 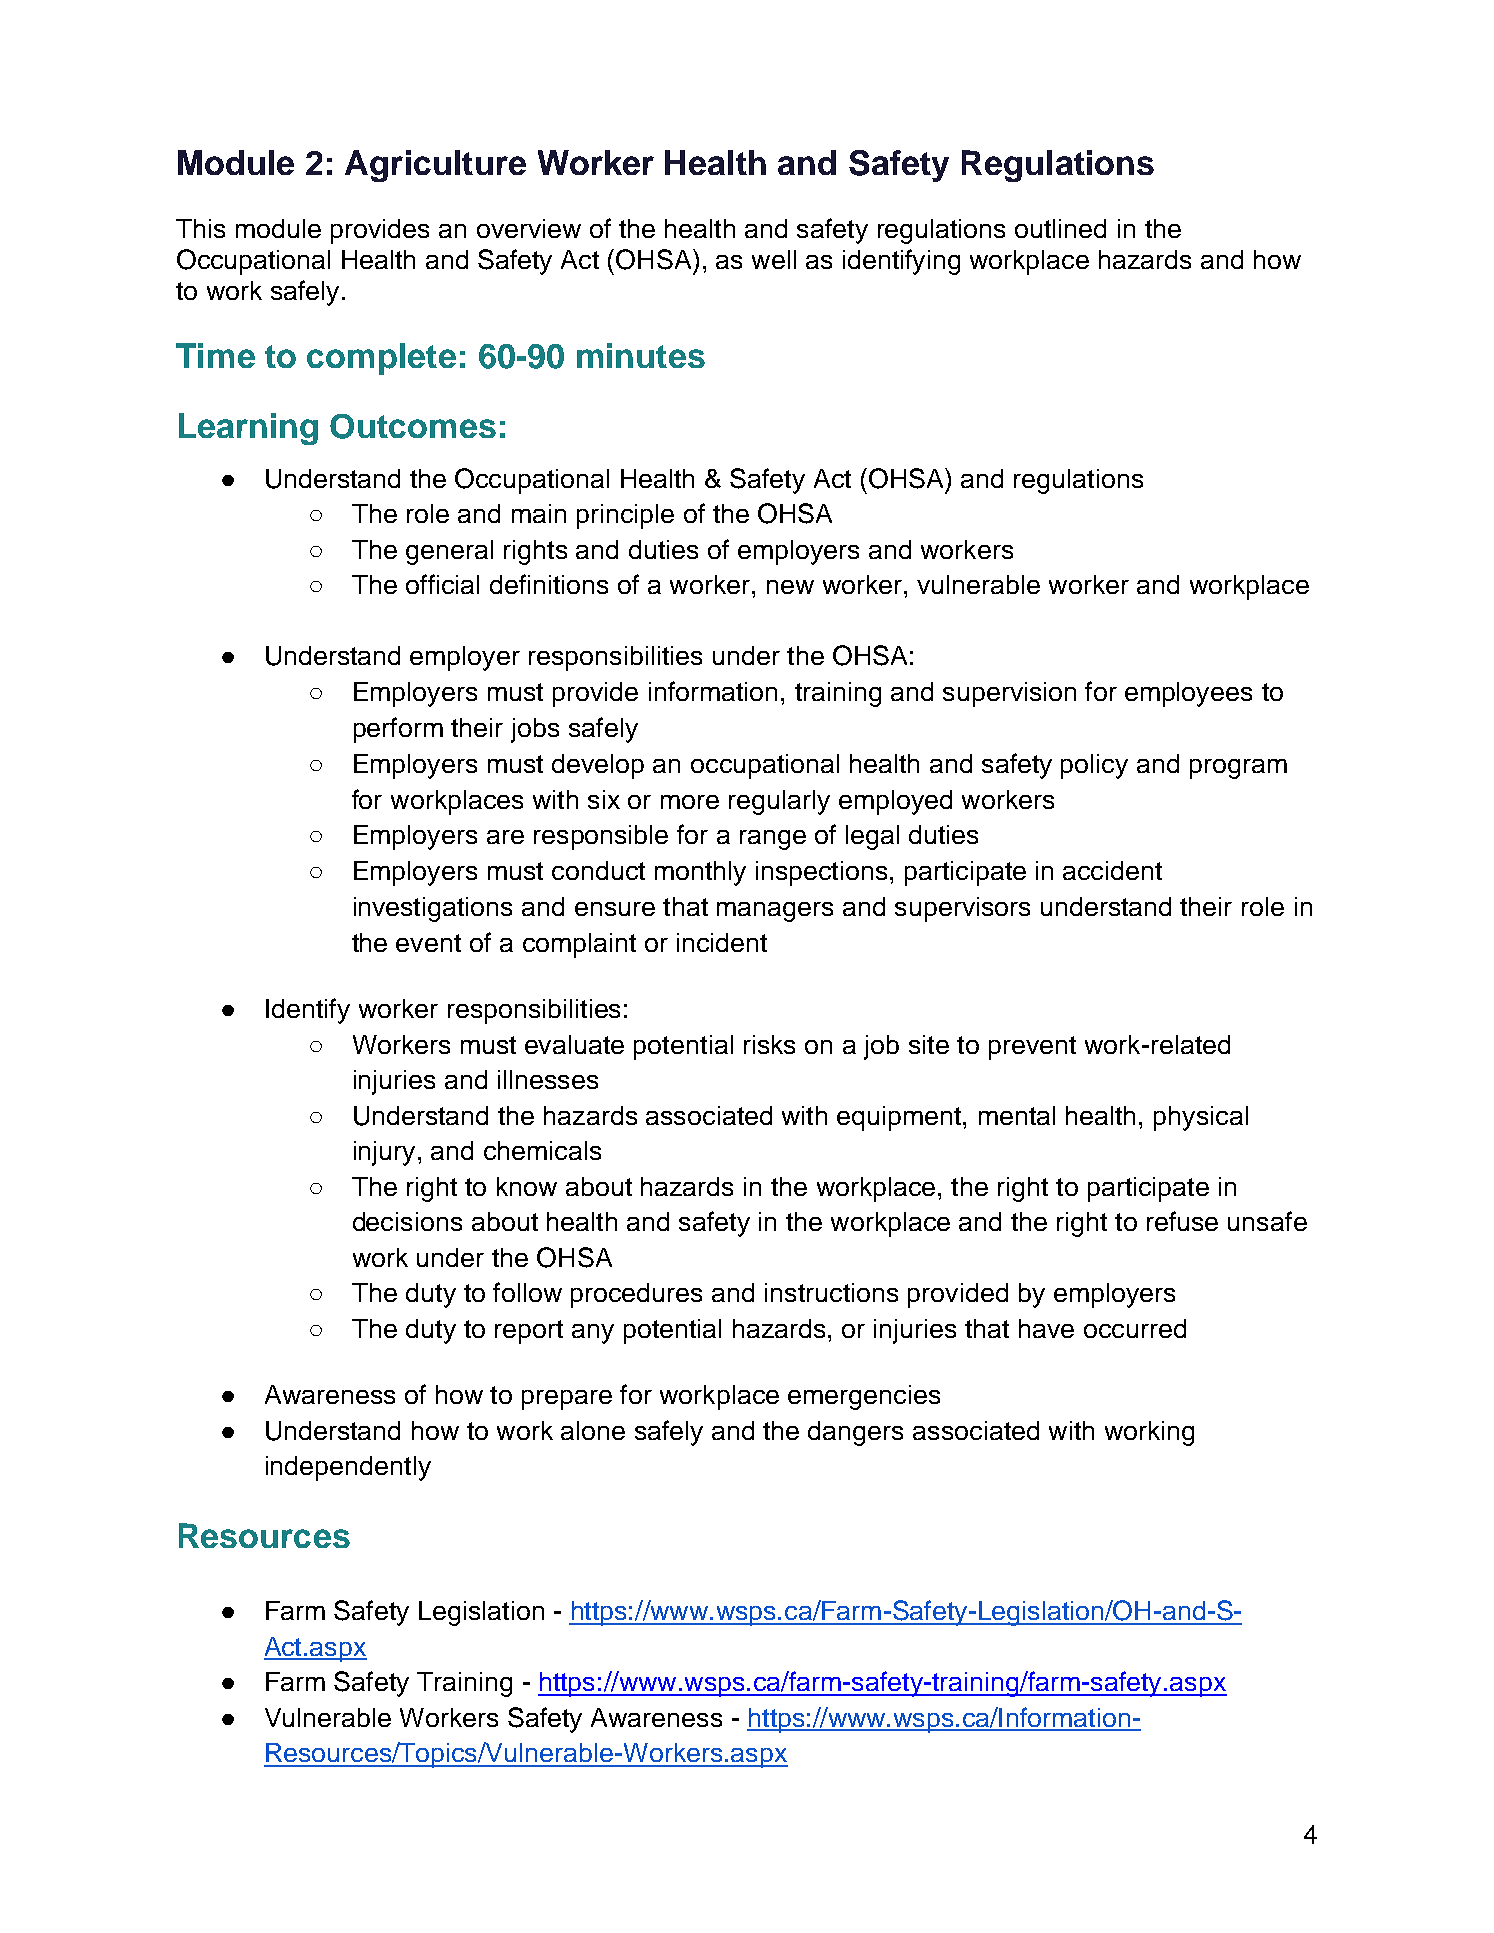 I want to click on well, so click(x=774, y=259).
